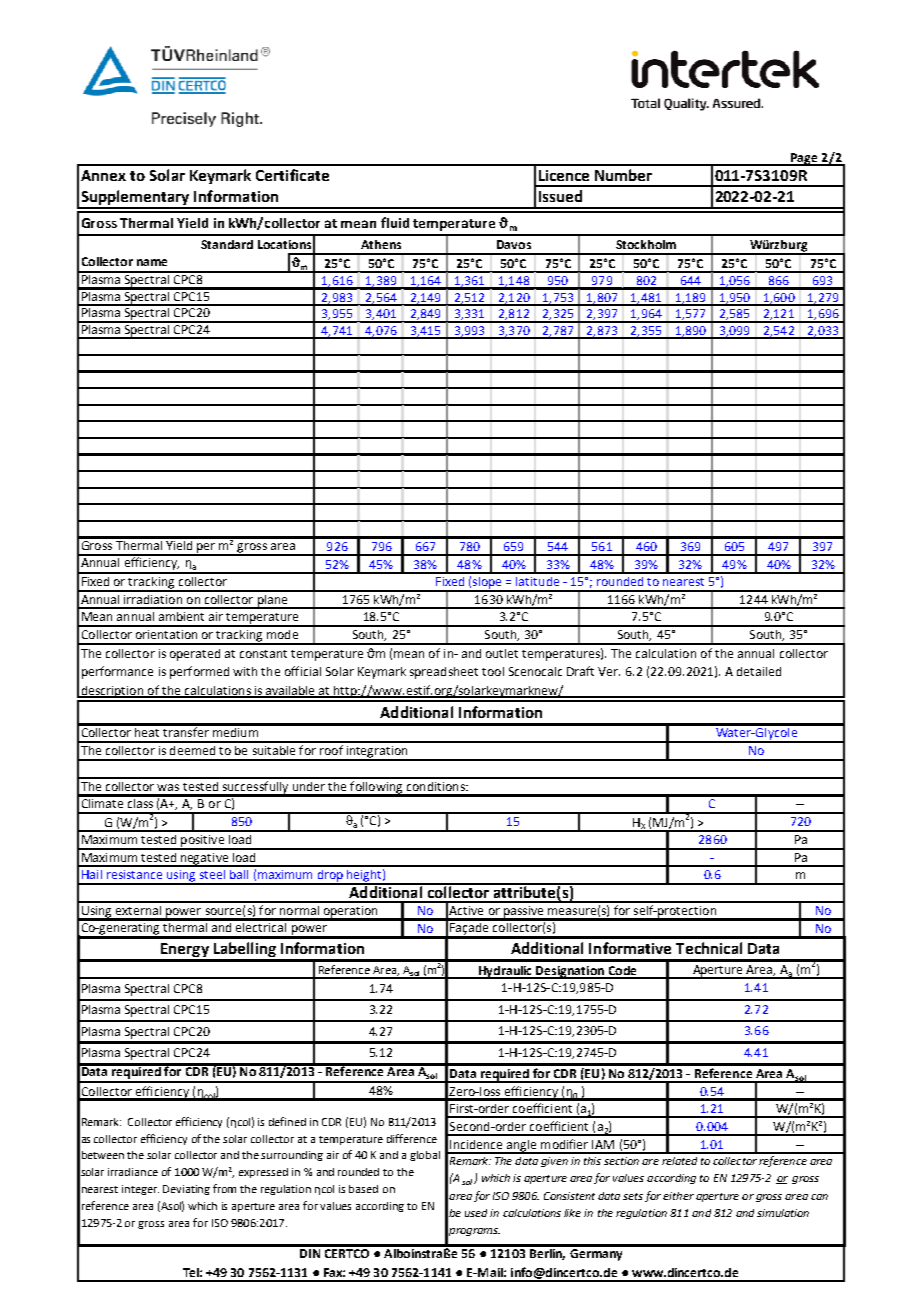  Describe the element at coordinates (186, 1190) in the screenshot. I see `Deviating` at that location.
